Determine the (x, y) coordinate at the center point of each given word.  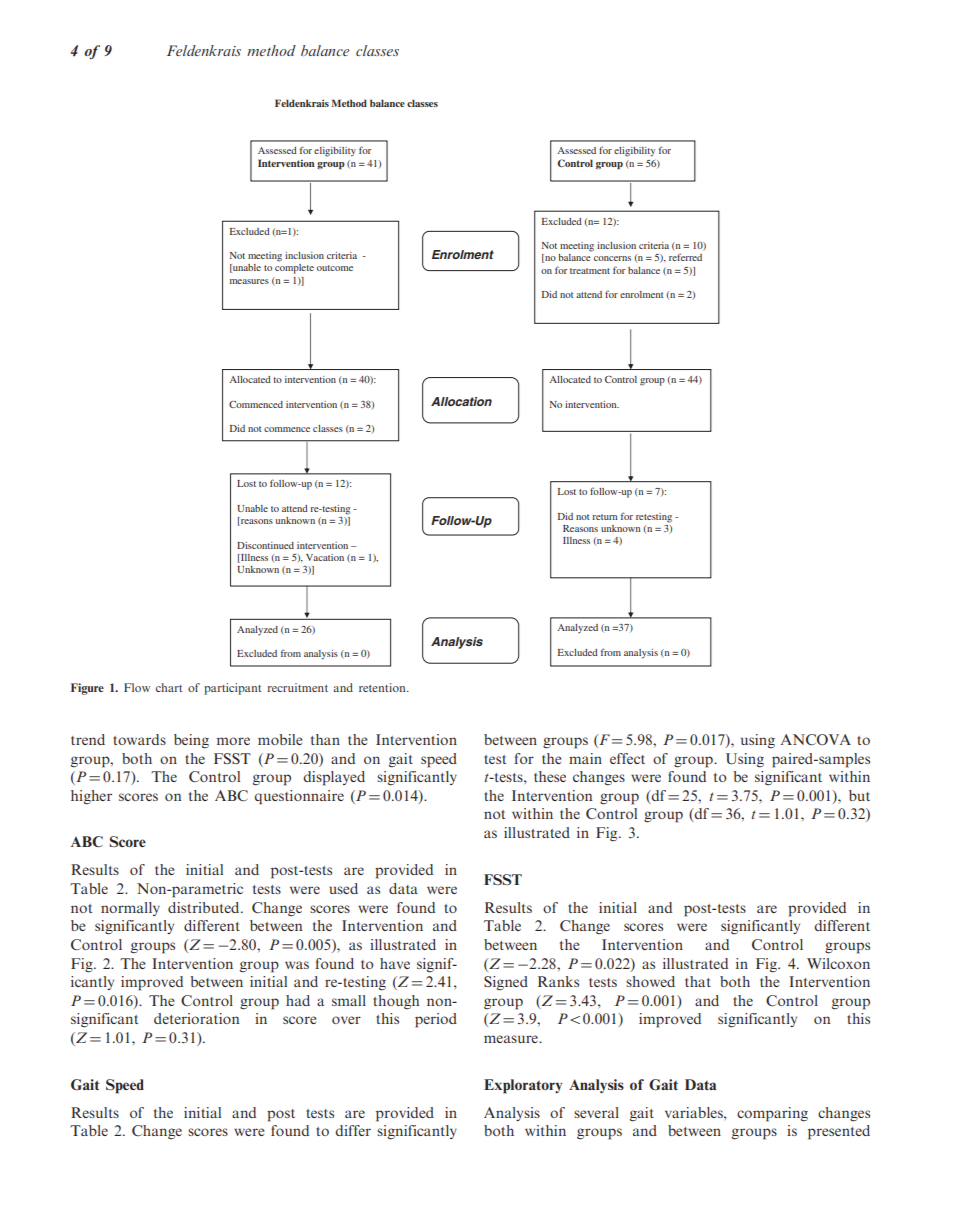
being (191, 741)
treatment (590, 271)
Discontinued (265, 545)
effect (627, 758)
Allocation (461, 401)
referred (685, 257)
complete (294, 269)
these (550, 776)
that (698, 981)
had (298, 1000)
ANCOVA (816, 739)
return (604, 517)
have (395, 963)
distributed (205, 907)
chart (169, 687)
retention (383, 687)
